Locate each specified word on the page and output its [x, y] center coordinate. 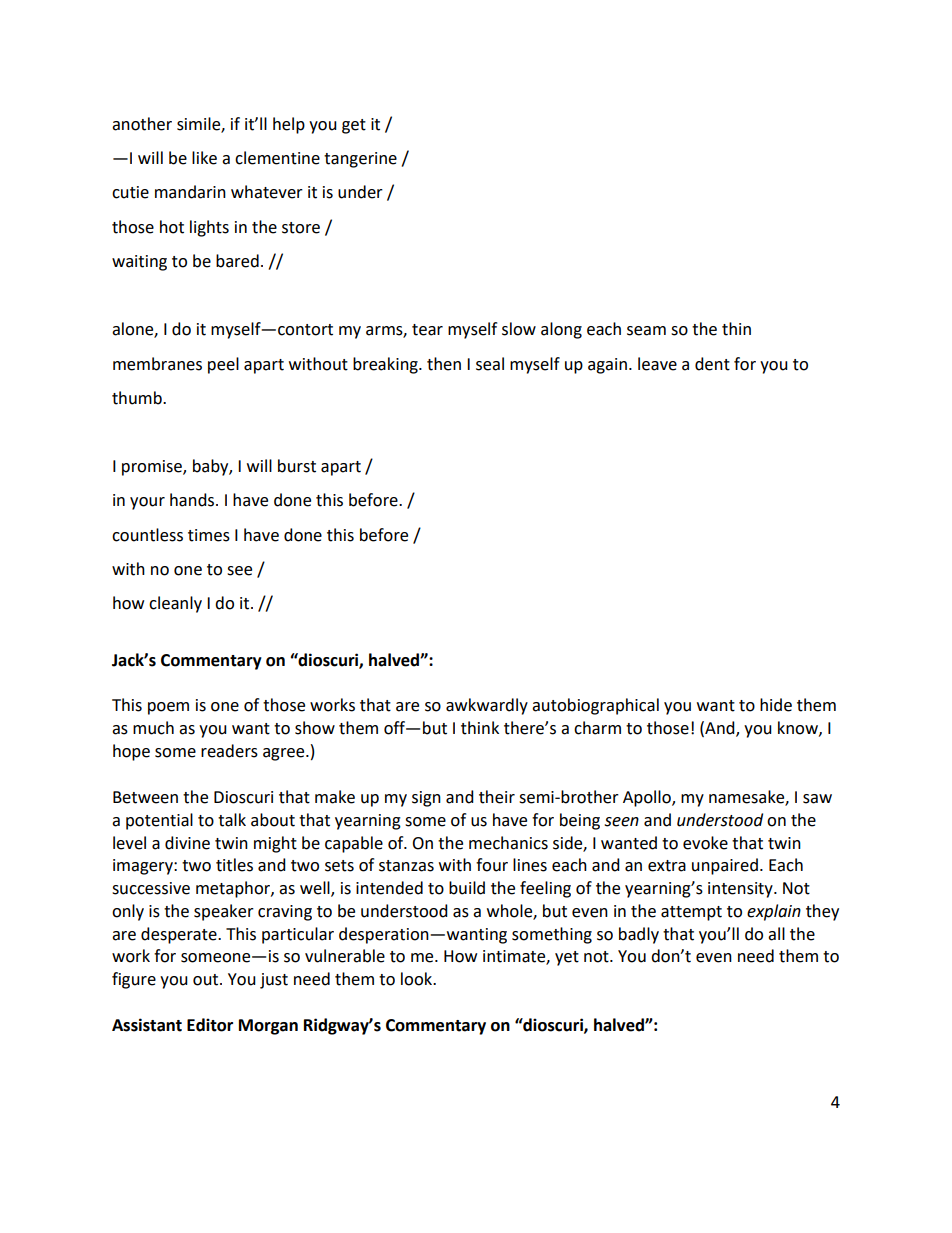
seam [646, 331]
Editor [210, 1025]
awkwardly [487, 706]
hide [776, 705]
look [418, 979]
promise [153, 468]
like [204, 158]
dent [712, 364]
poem [168, 708]
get [354, 126]
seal [490, 364]
